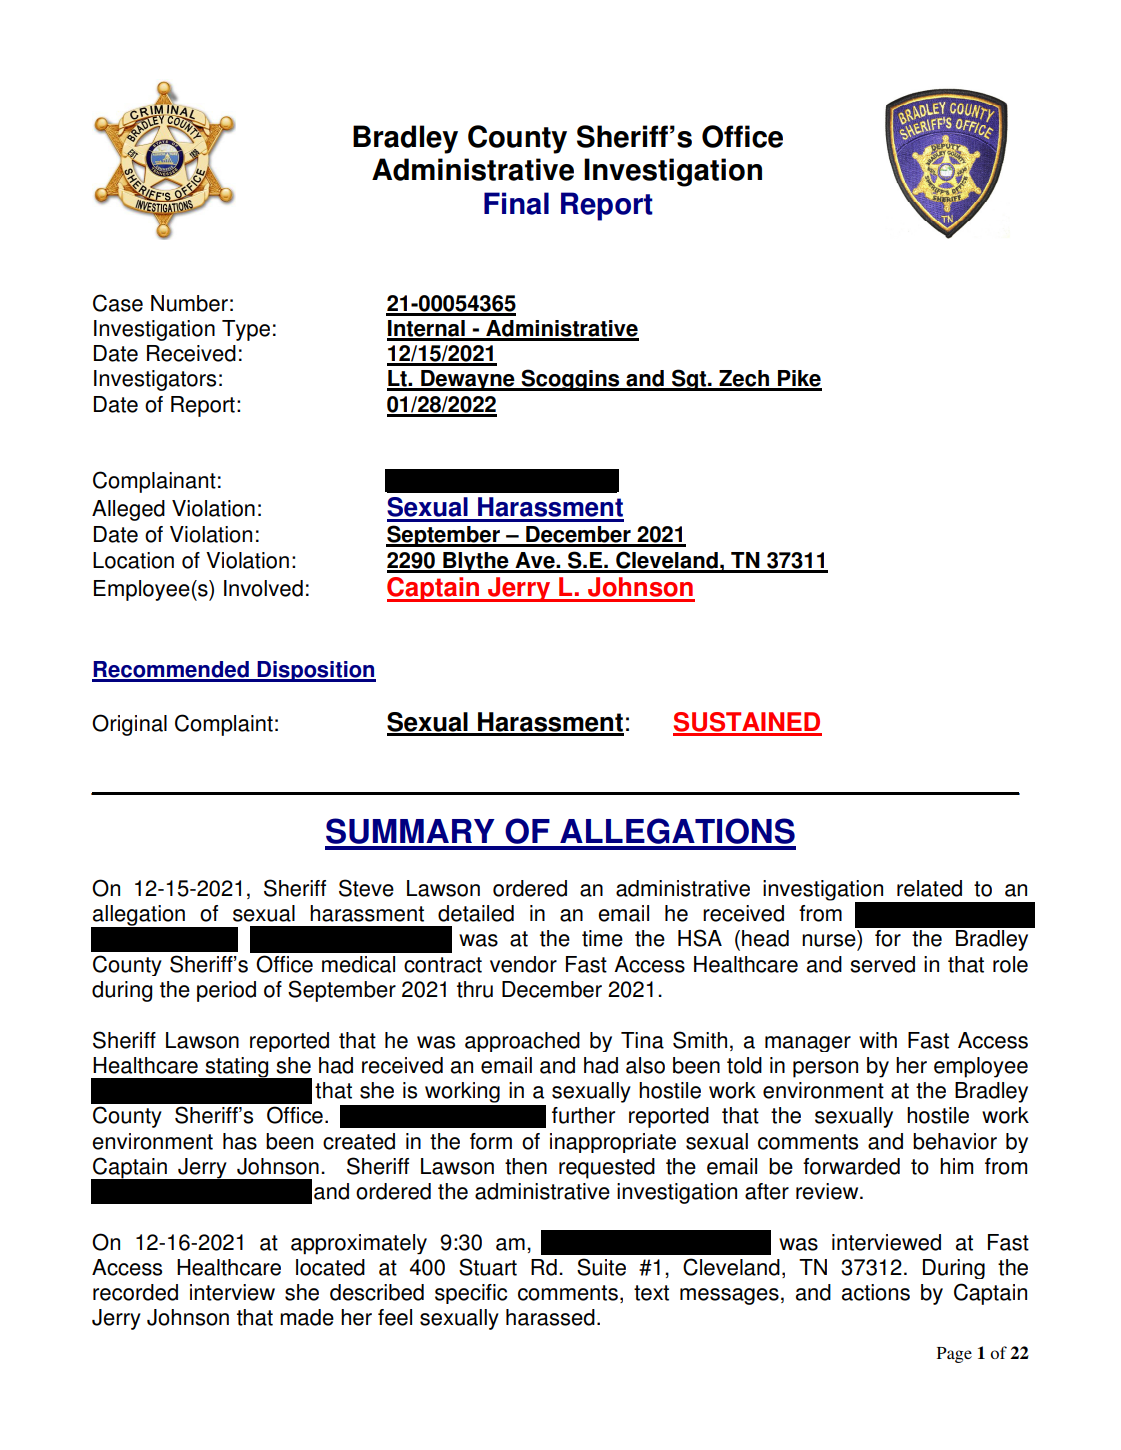 The width and height of the screenshot is (1121, 1450). Describe the element at coordinates (929, 888) in the screenshot. I see `related` at that location.
